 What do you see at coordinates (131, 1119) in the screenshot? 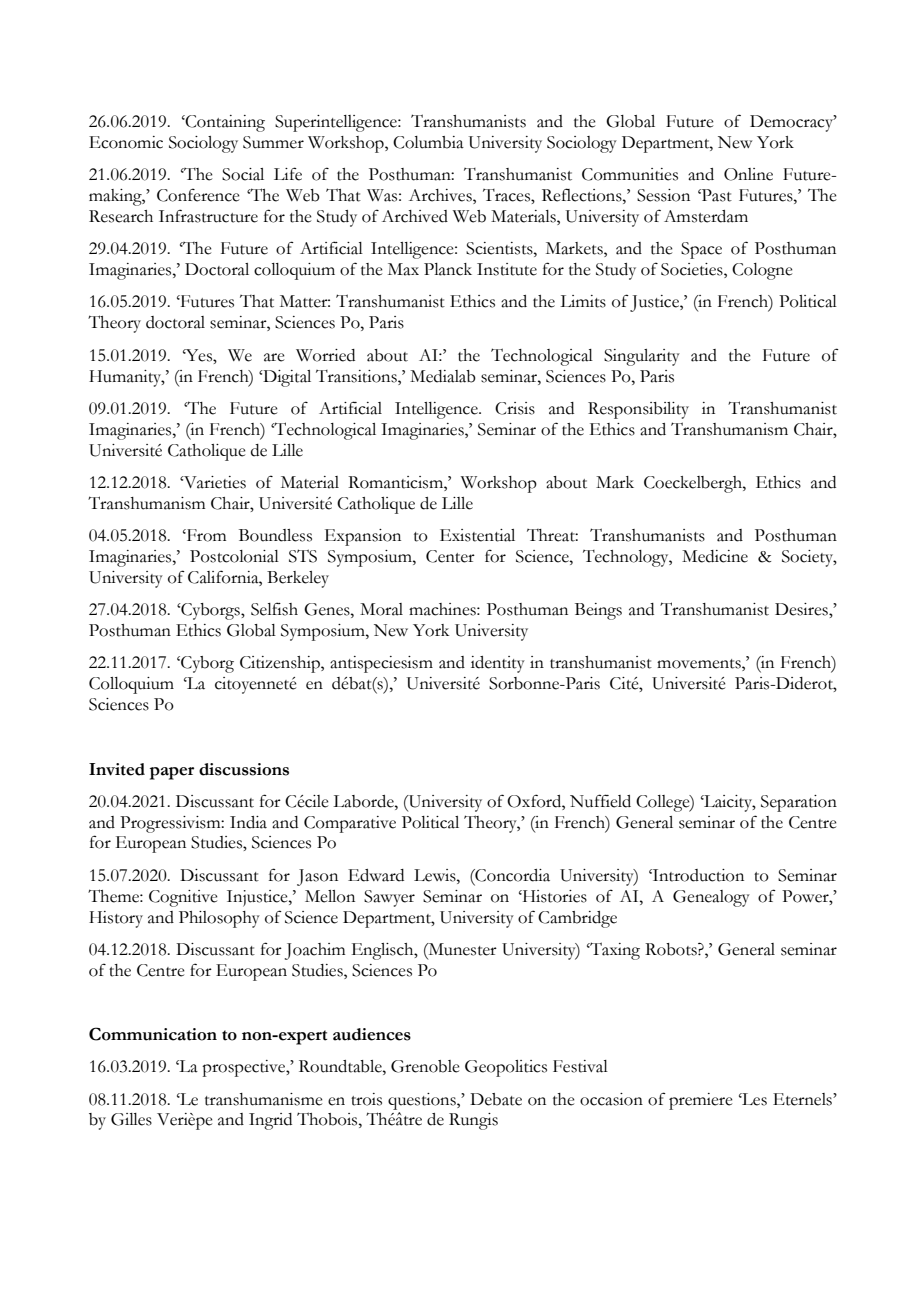
I see `Gilles` at bounding box center [131, 1119].
